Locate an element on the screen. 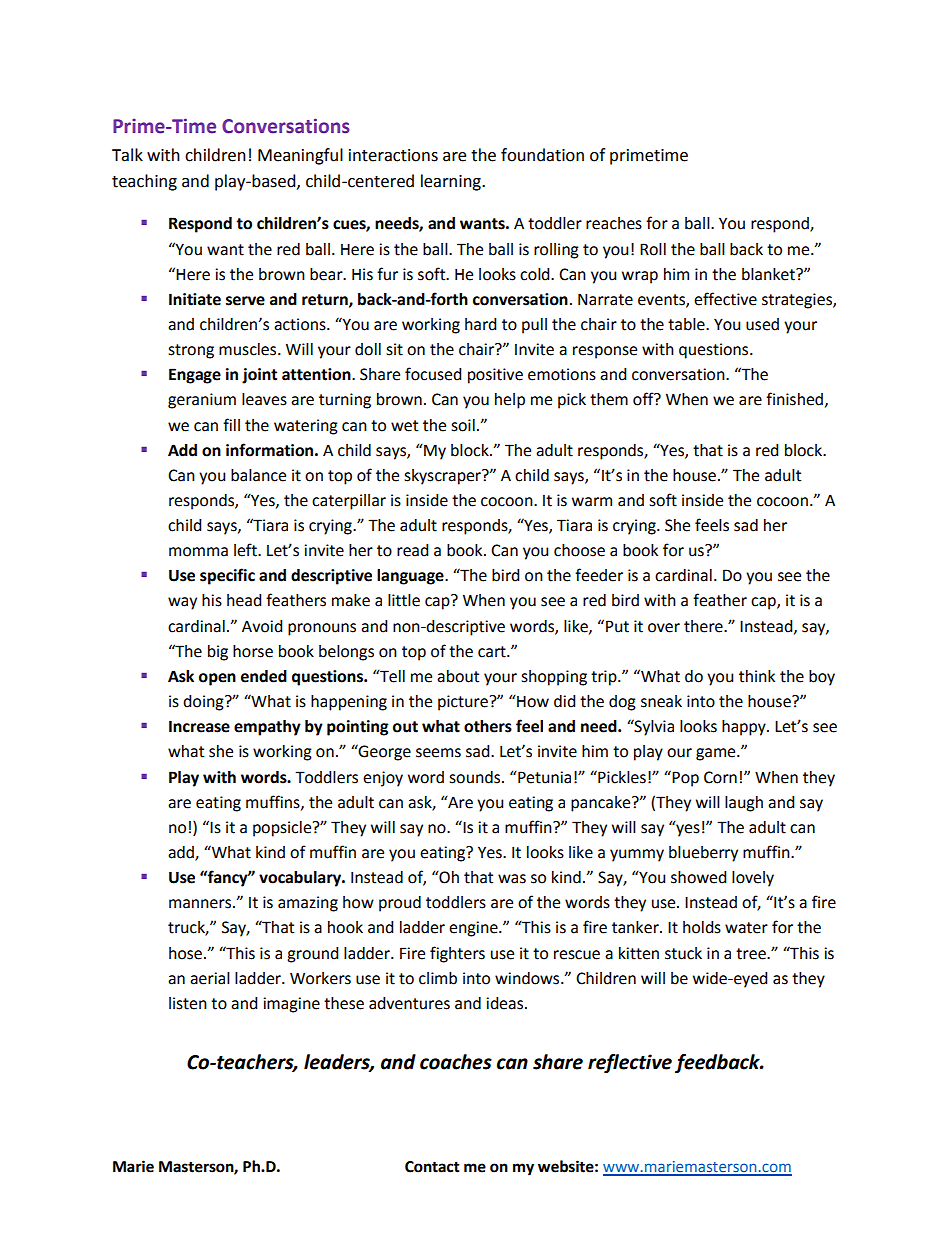  big is located at coordinates (218, 653).
